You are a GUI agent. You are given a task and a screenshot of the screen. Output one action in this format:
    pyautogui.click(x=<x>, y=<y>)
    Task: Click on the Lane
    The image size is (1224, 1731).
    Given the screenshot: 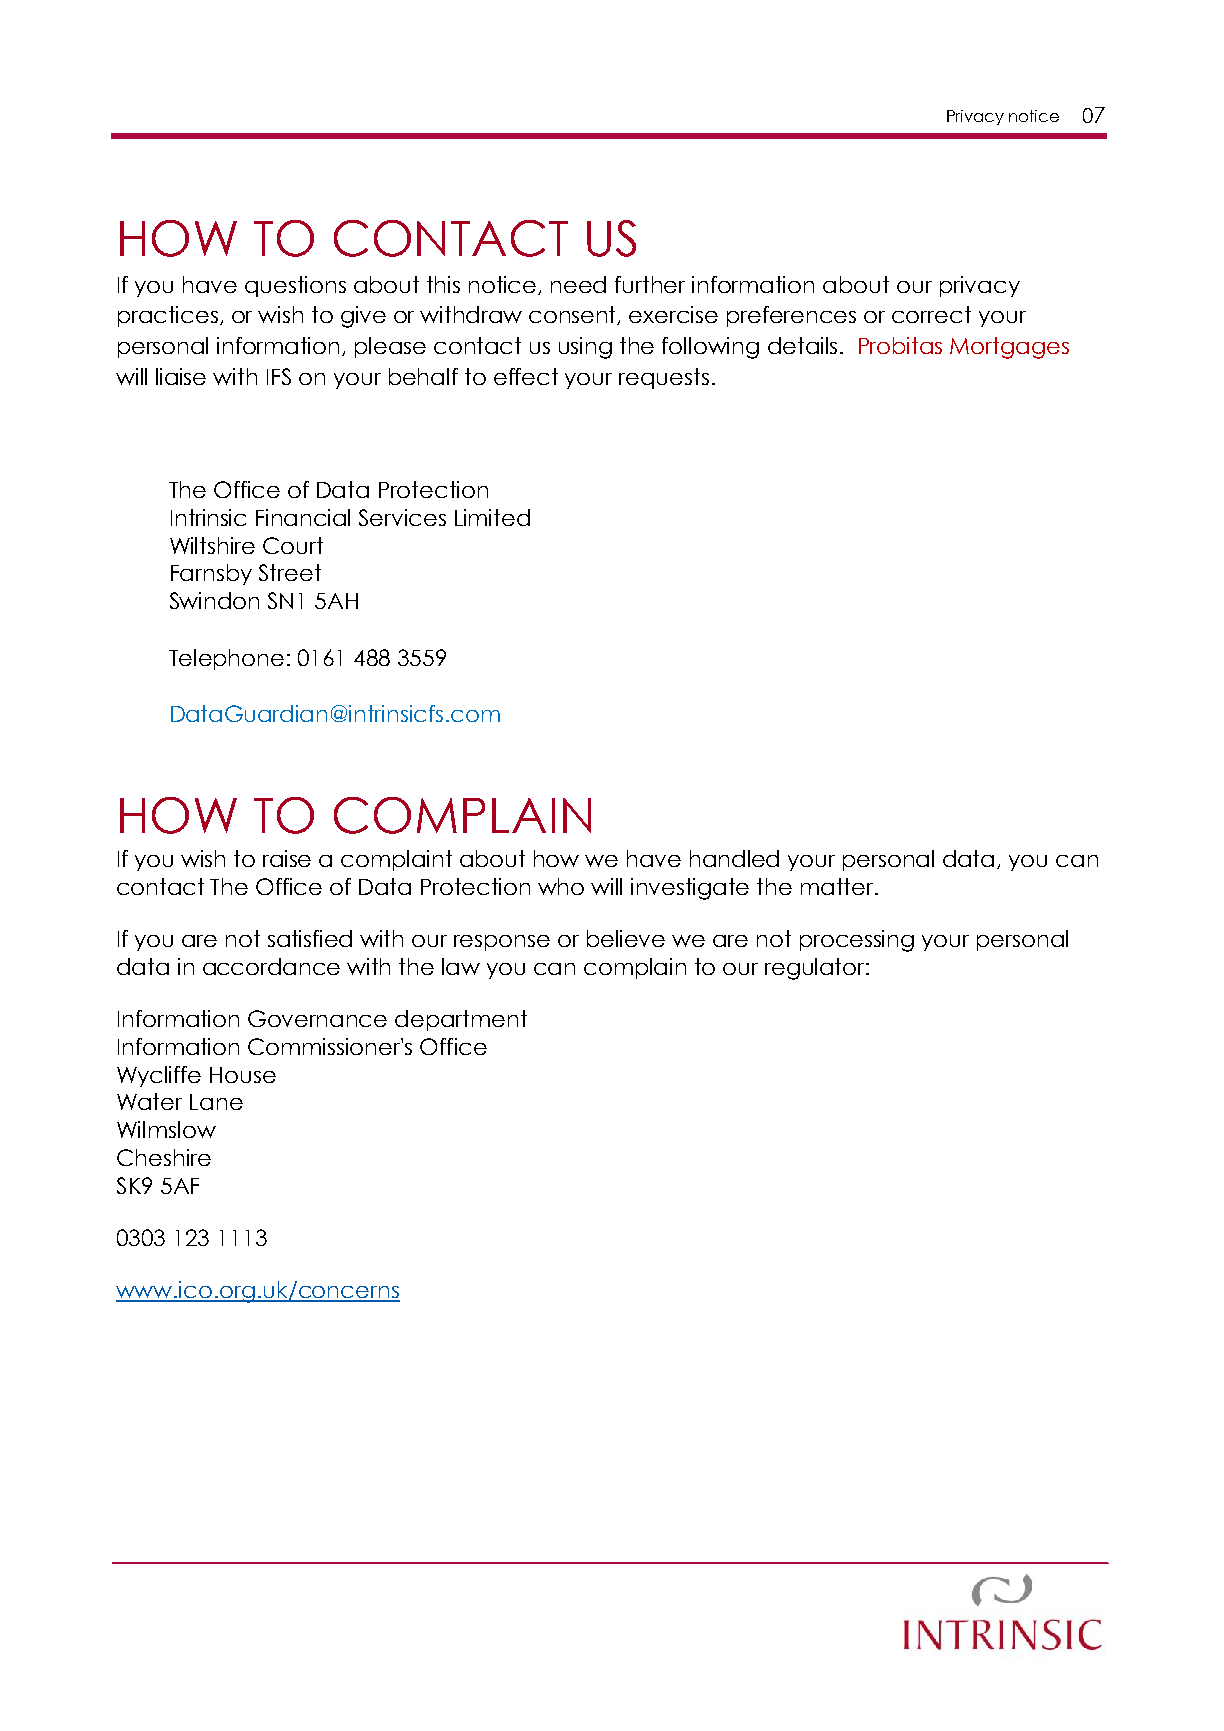 What is the action you would take?
    pyautogui.click(x=216, y=1102)
